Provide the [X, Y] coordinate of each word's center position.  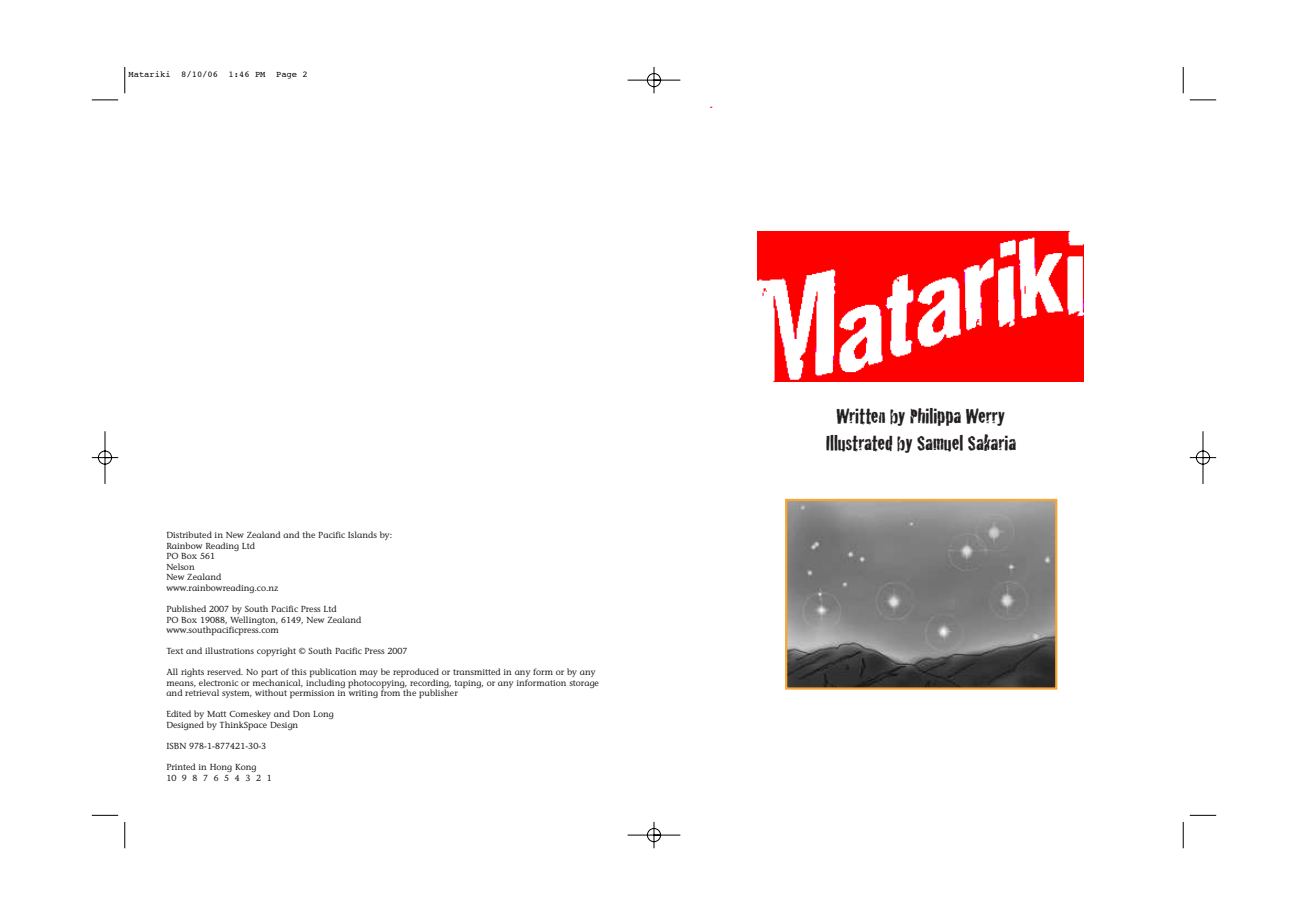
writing [363, 694]
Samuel [940, 443]
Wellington [254, 621]
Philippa [935, 417]
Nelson [181, 566]
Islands [362, 534]
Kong [245, 768]
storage [584, 684]
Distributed [189, 534]
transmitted [476, 671]
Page [286, 75]
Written [860, 416]
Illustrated [859, 443]
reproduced [416, 674]
